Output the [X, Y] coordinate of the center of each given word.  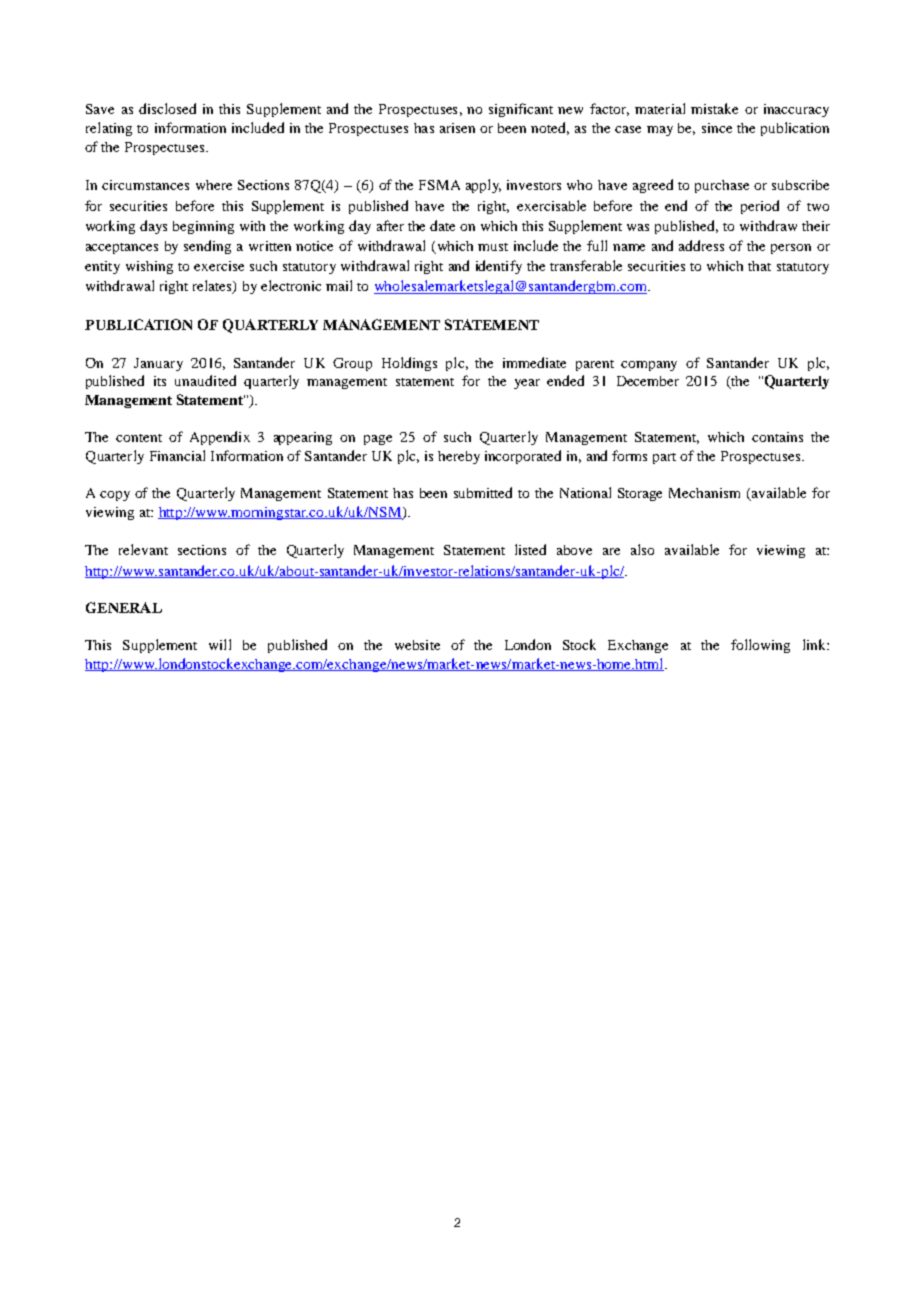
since [717, 128]
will [220, 644]
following [760, 646]
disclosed [167, 108]
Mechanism [704, 493]
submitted [483, 492]
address [701, 245]
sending [207, 247]
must [493, 247]
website [417, 645]
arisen [457, 128]
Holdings [409, 364]
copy [115, 496]
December [648, 381]
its [160, 381]
